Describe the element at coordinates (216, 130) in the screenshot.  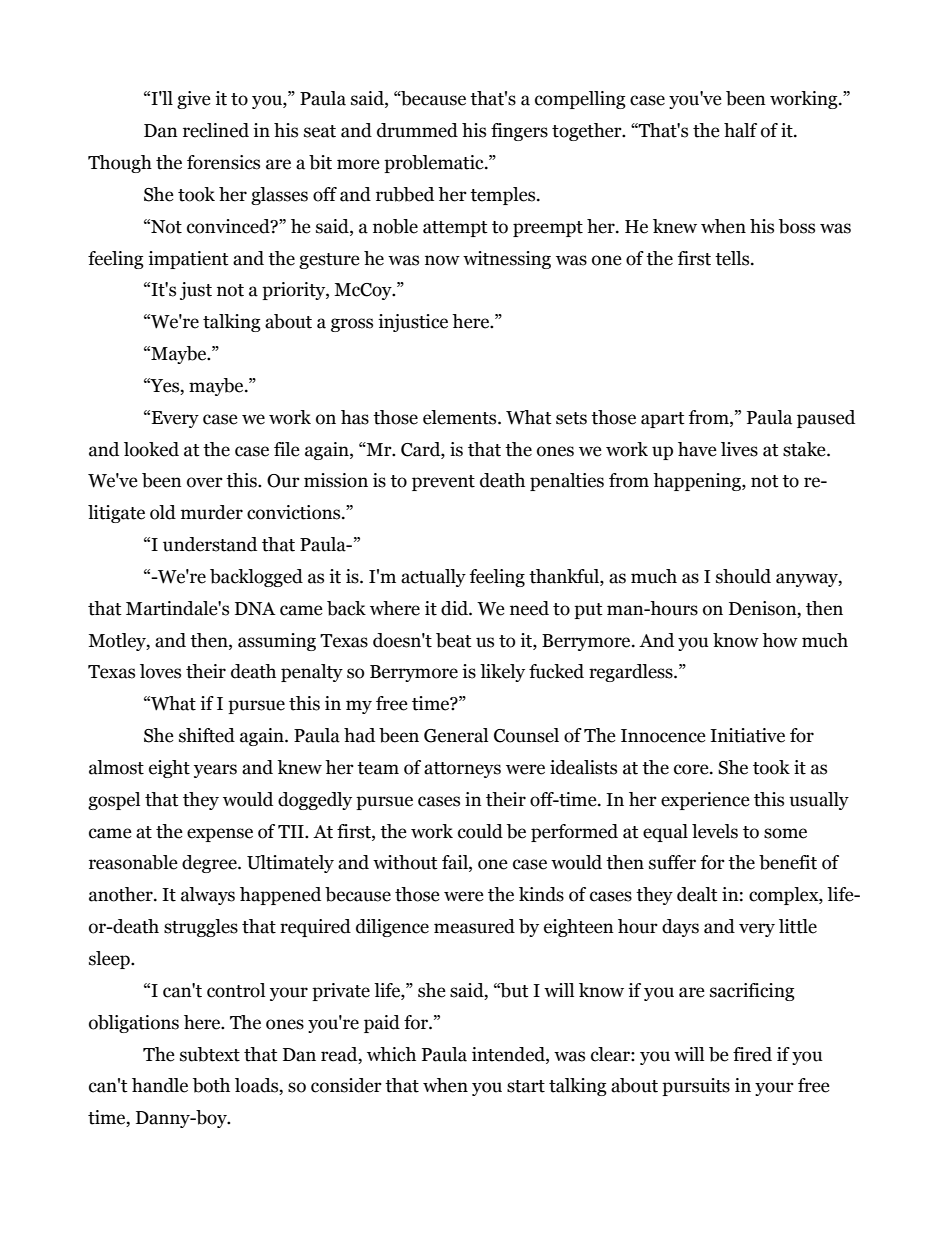
I see `reclined` at that location.
